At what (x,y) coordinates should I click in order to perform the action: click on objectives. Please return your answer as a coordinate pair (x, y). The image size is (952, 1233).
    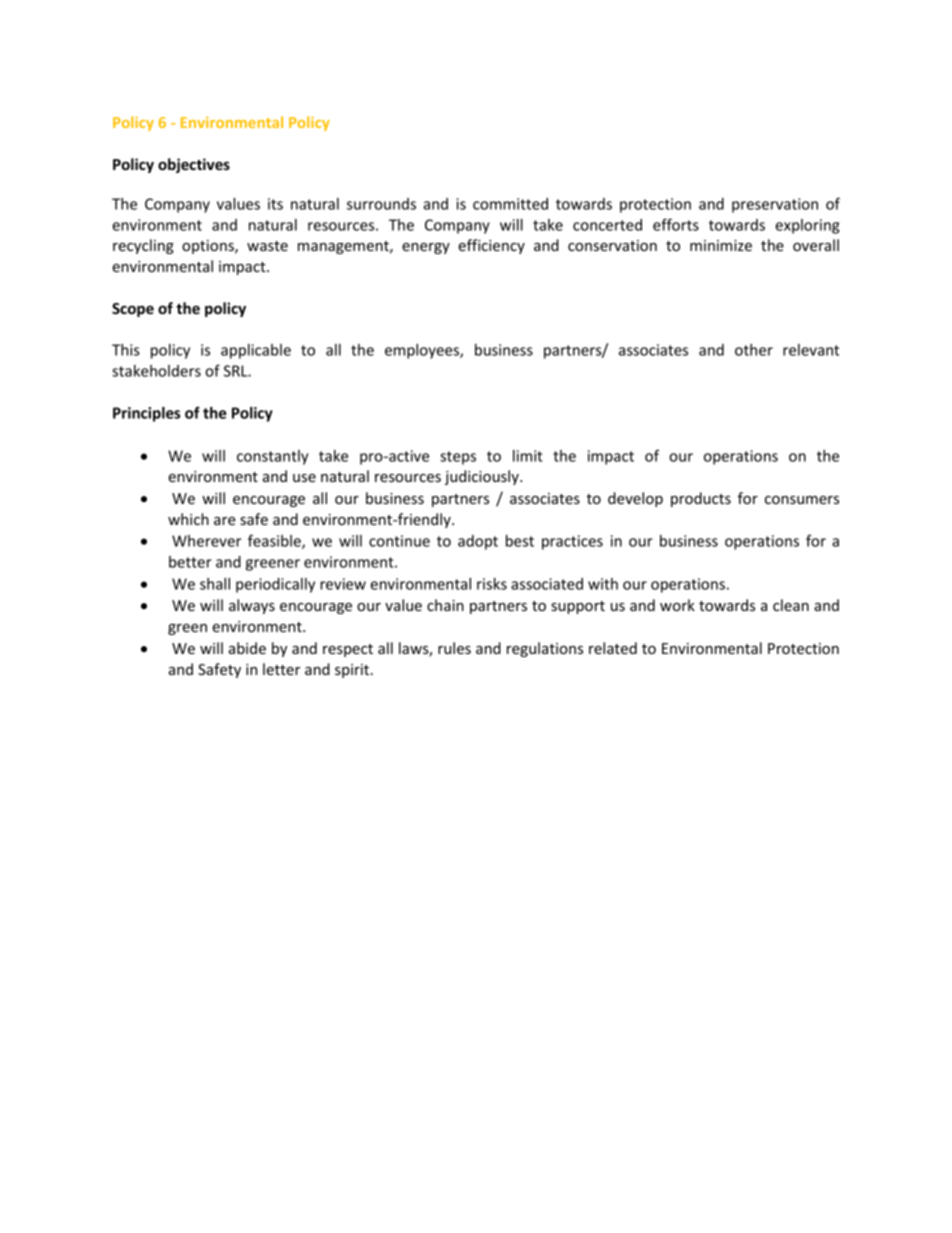
    Looking at the image, I should click on (194, 165).
